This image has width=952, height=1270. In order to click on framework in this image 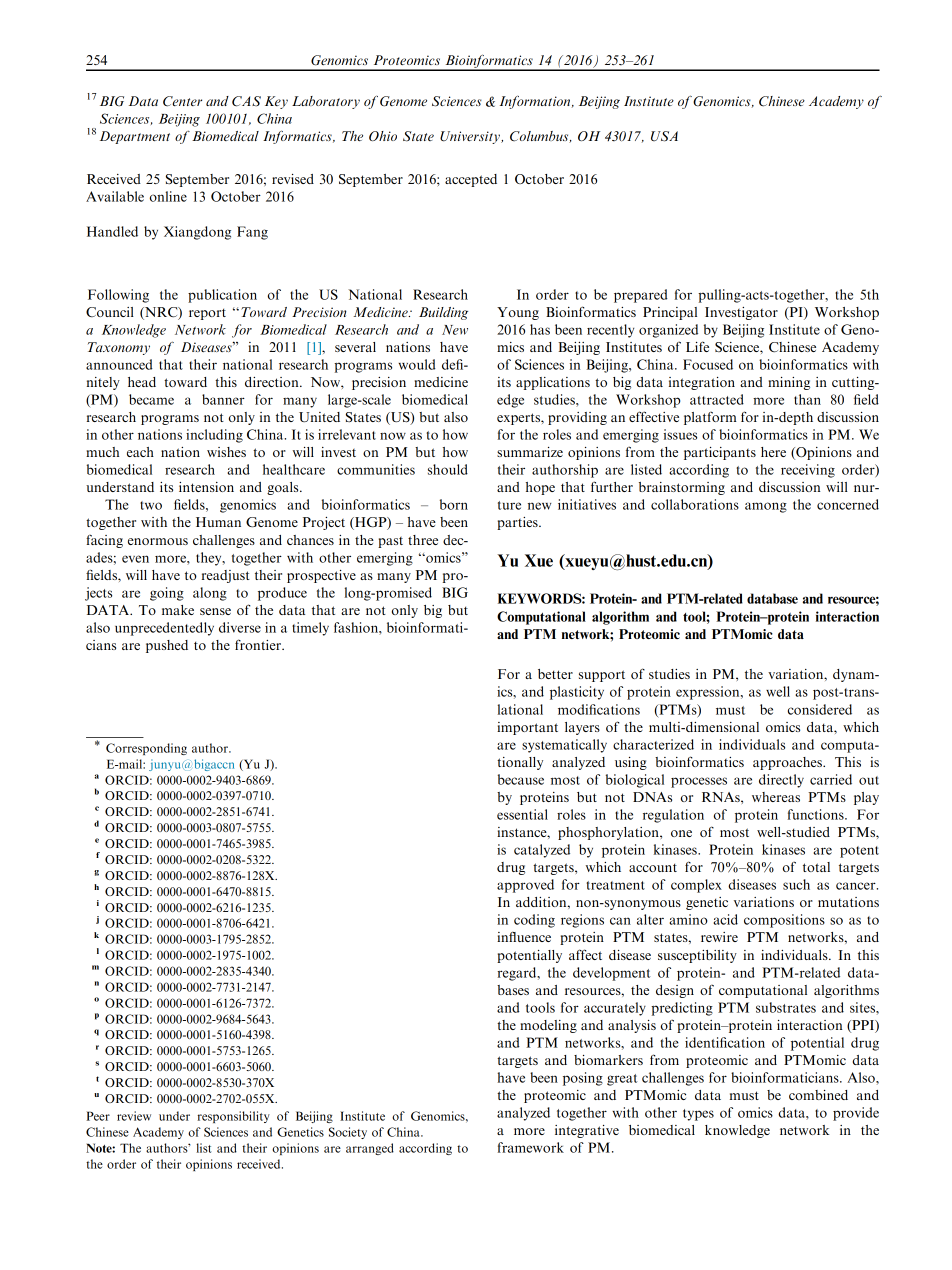, I will do `click(531, 1147)`.
